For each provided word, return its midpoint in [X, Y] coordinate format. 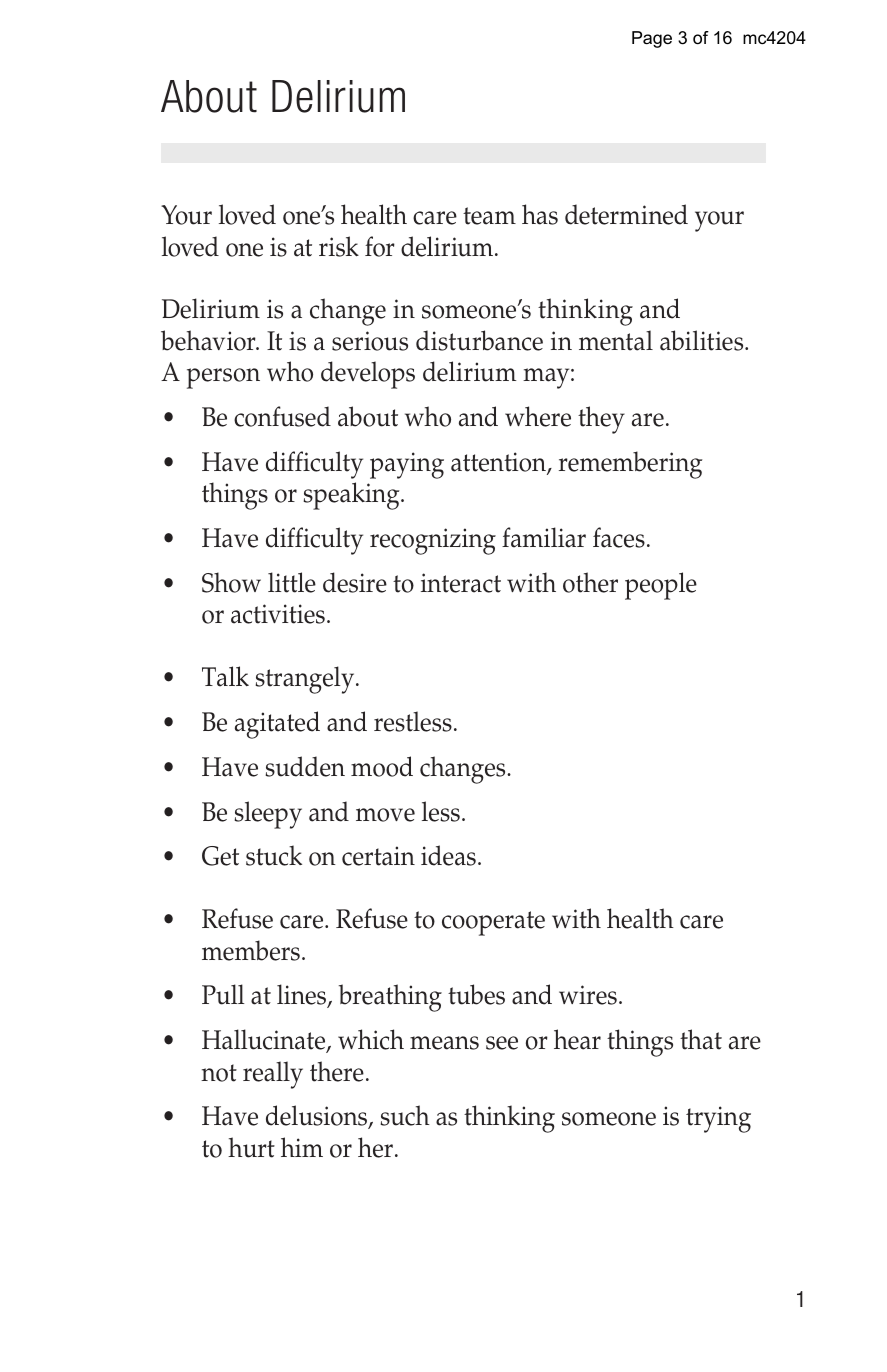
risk [339, 246]
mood [382, 766]
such [405, 1115]
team [489, 216]
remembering [630, 465]
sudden [305, 766]
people [661, 586]
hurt [251, 1147]
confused [282, 416]
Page [652, 39]
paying [407, 465]
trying [718, 1119]
